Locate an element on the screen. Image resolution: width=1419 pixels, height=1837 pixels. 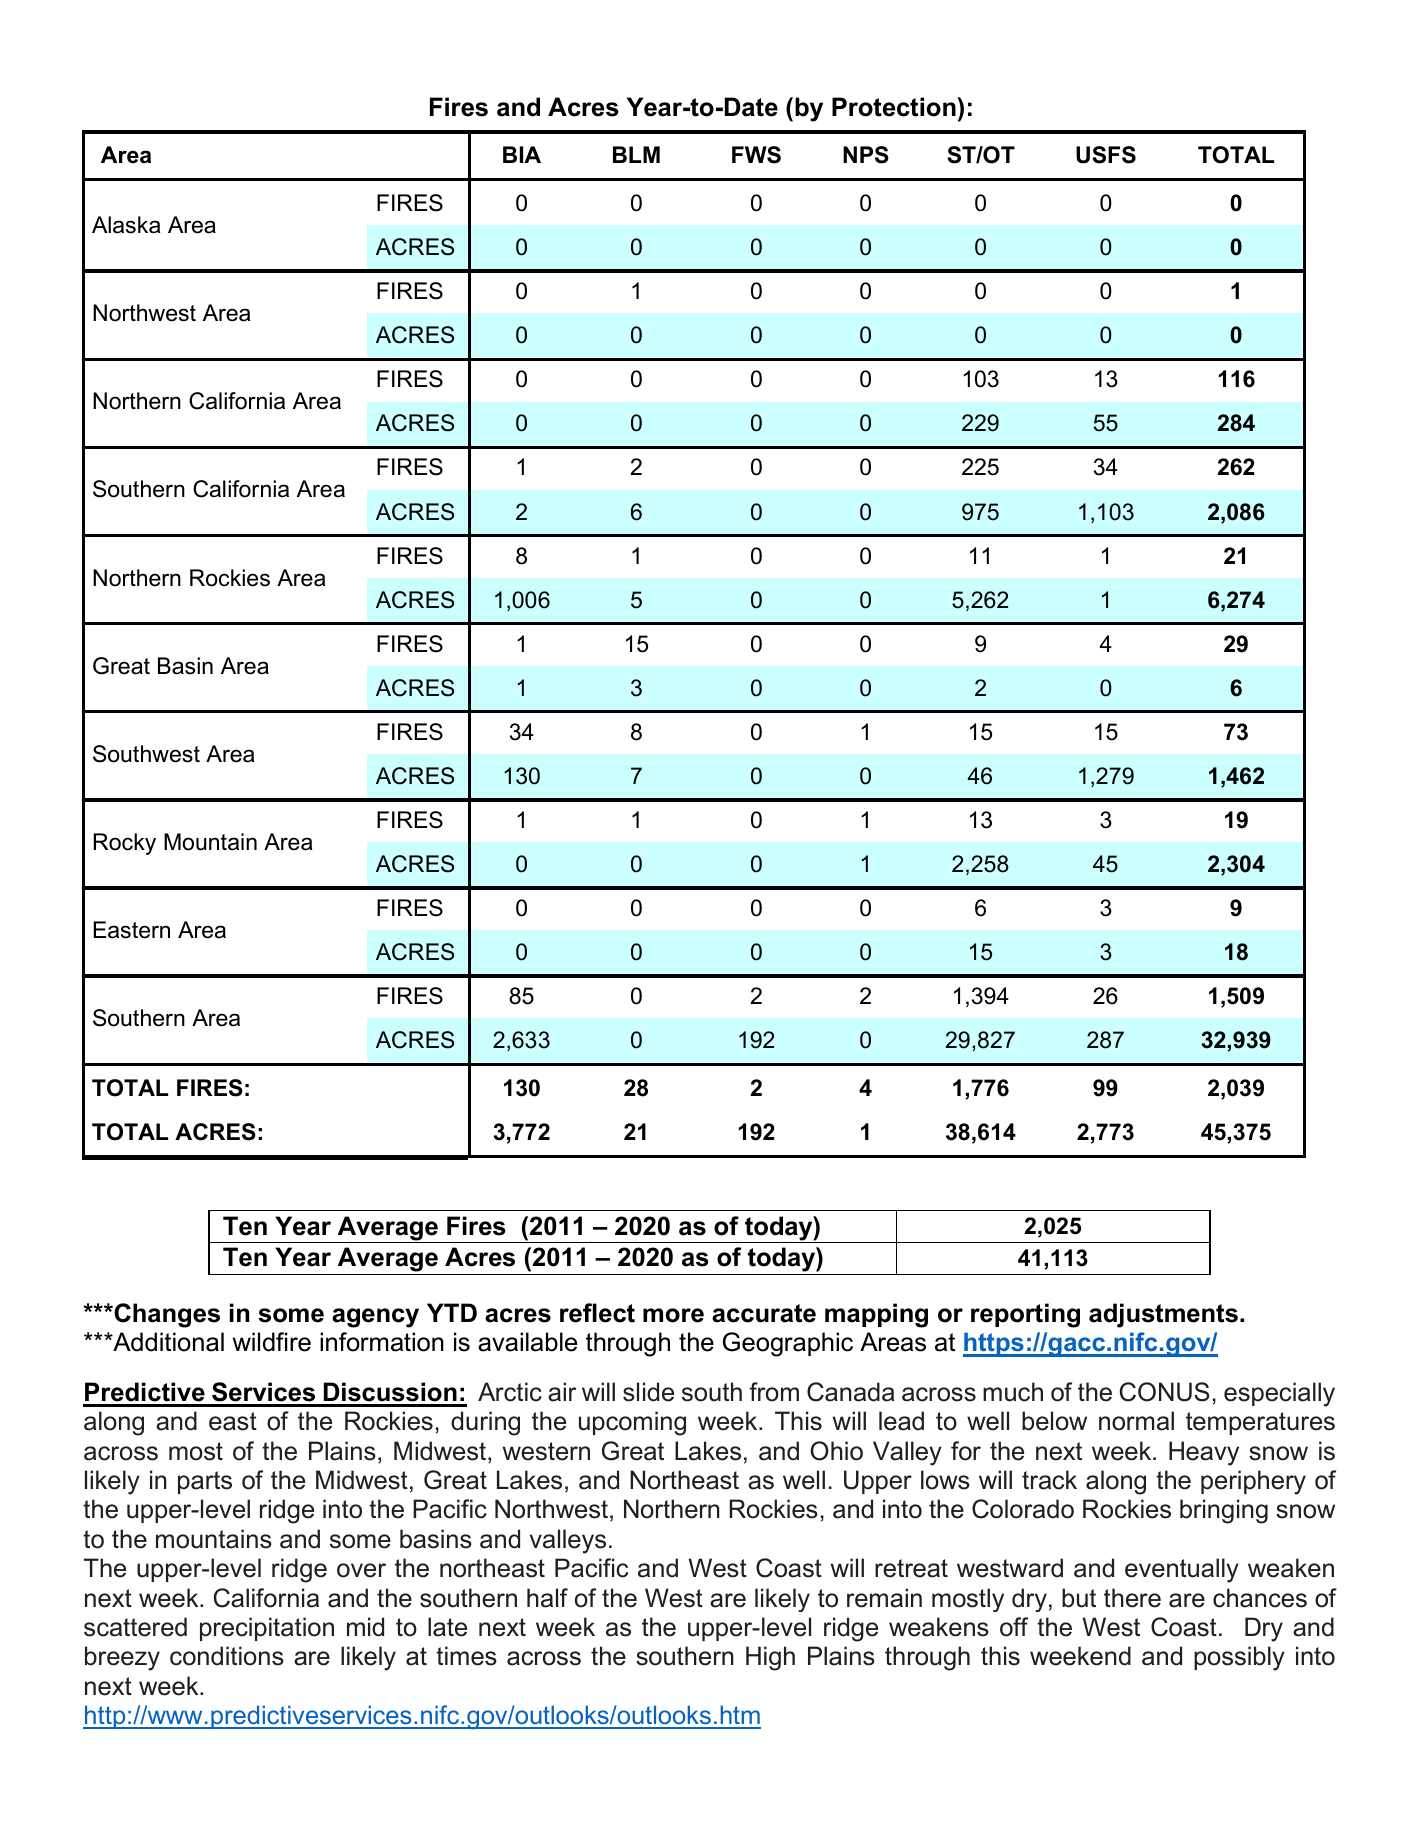
accurate is located at coordinates (764, 1313).
